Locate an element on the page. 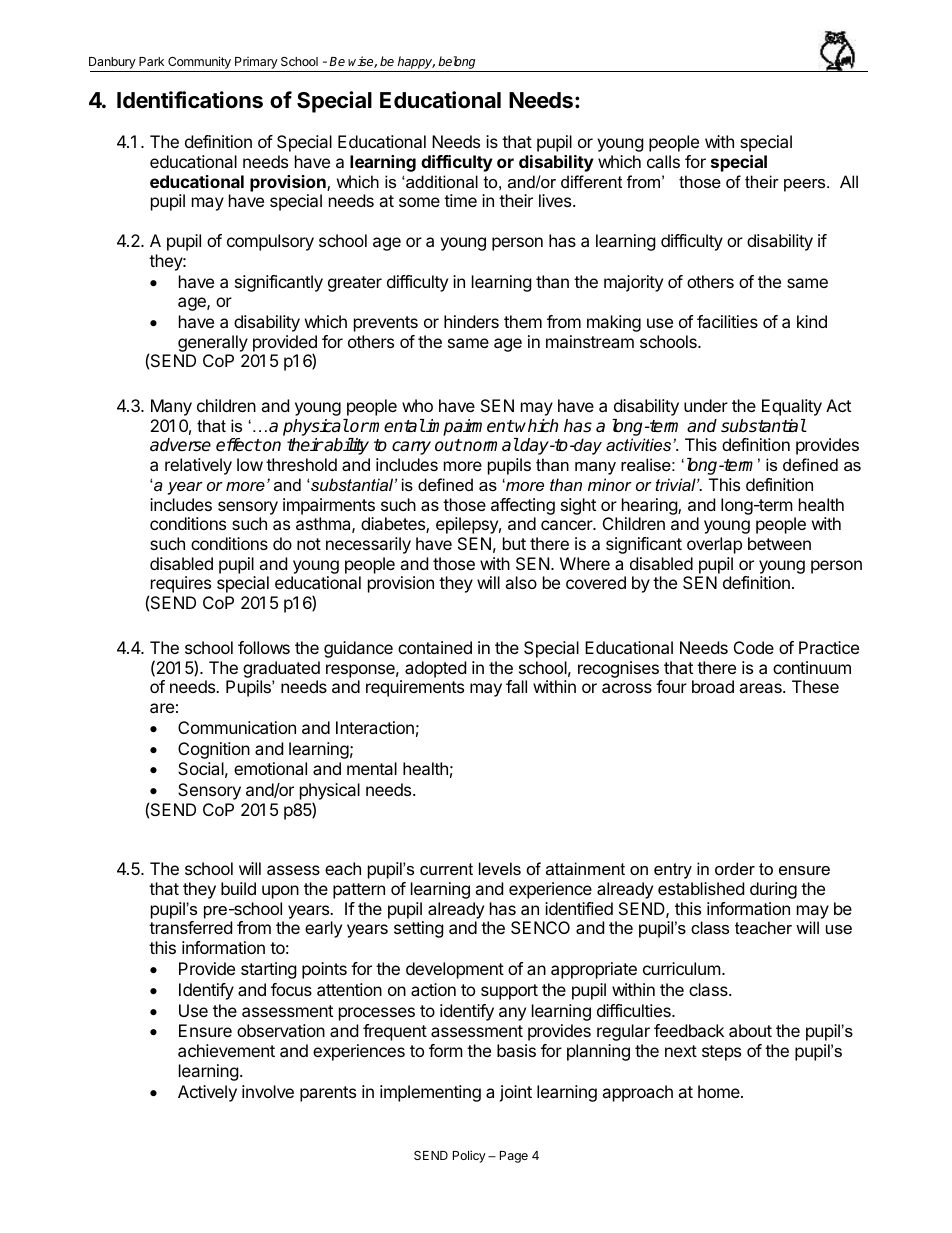  Policy is located at coordinates (469, 1156).
